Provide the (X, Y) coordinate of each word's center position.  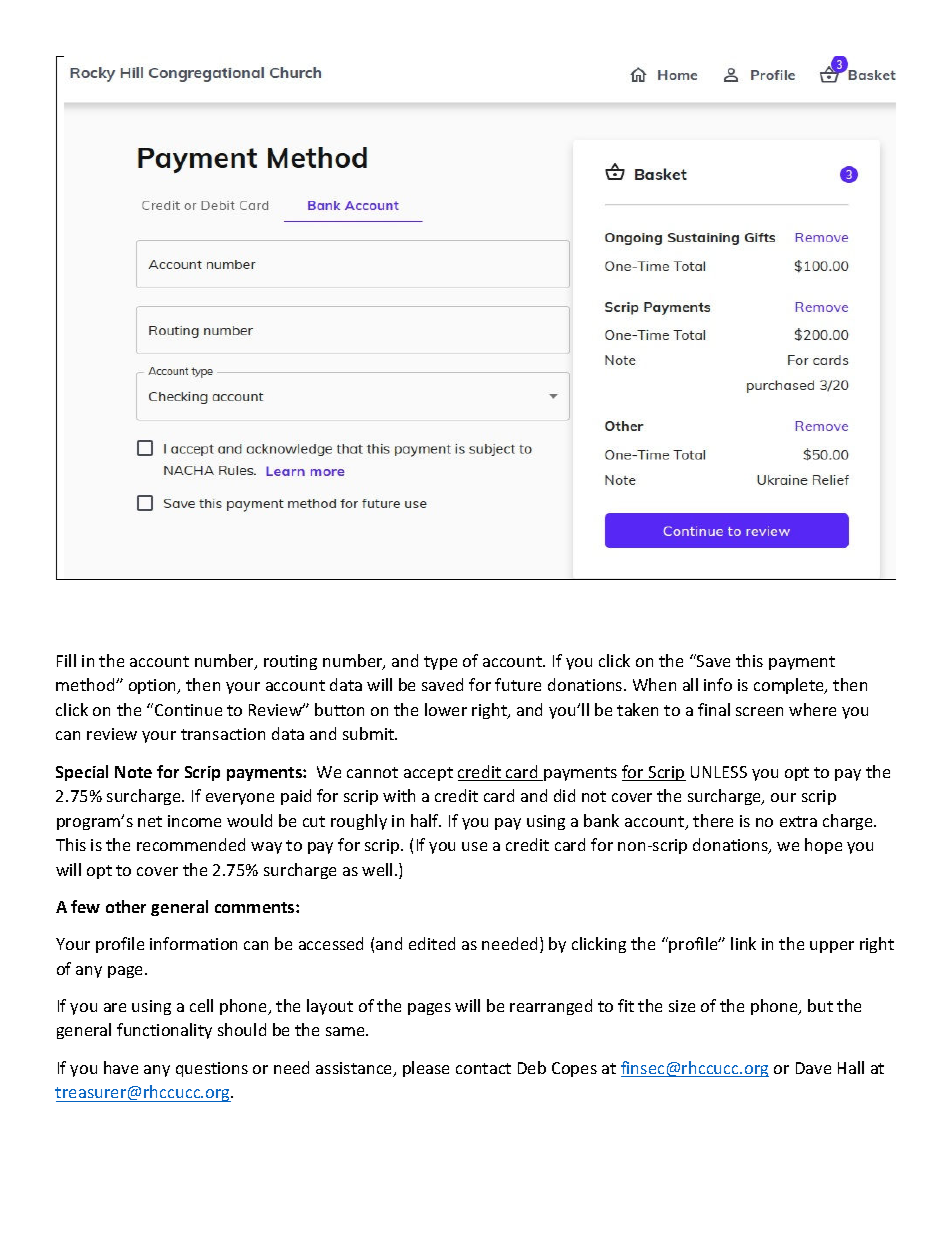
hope (823, 846)
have (121, 1067)
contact (483, 1068)
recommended (191, 844)
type (440, 663)
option (154, 686)
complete (790, 686)
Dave (813, 1068)
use (474, 846)
